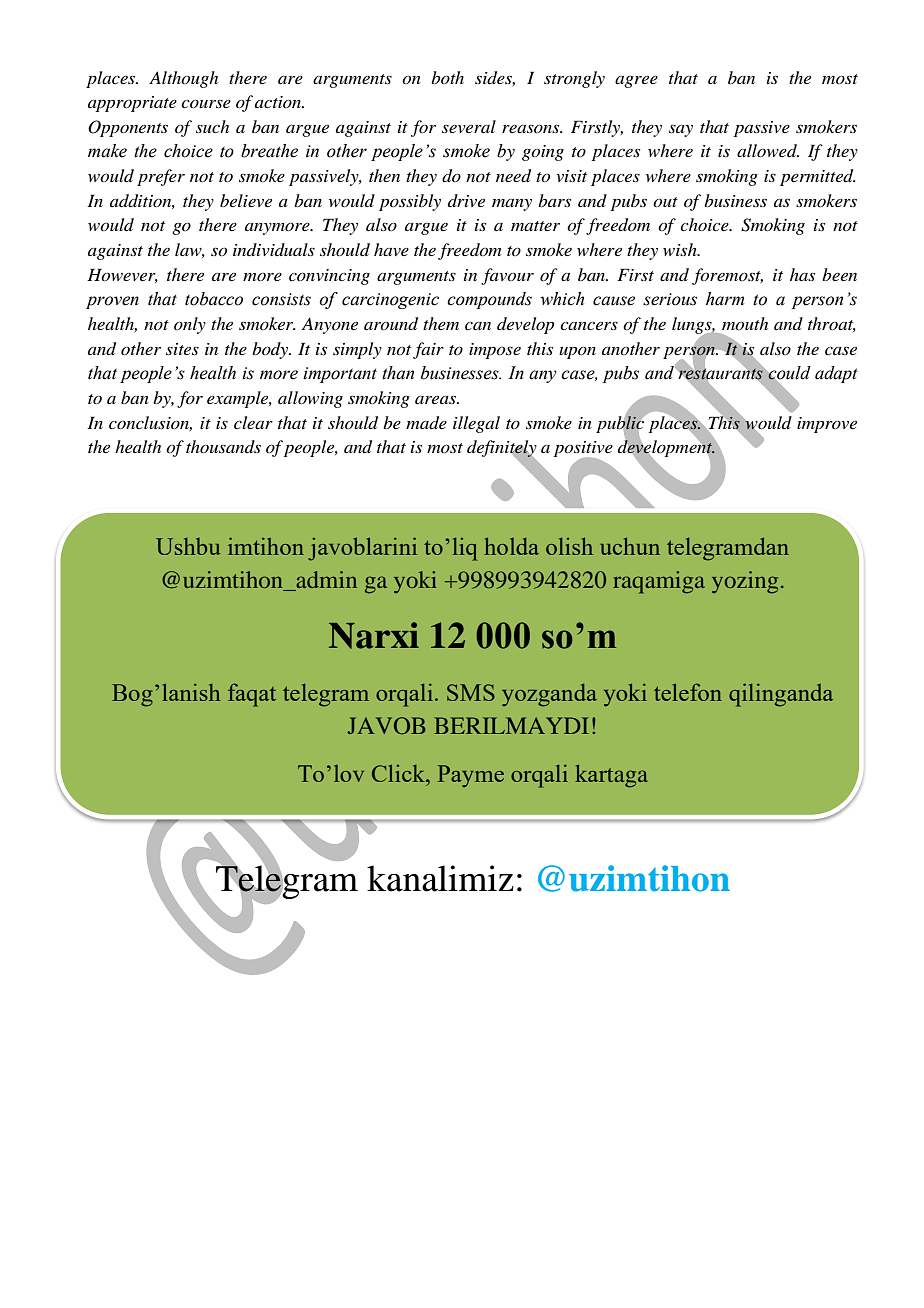 Image resolution: width=924 pixels, height=1308 pixels. I want to click on thousands, so click(223, 446).
